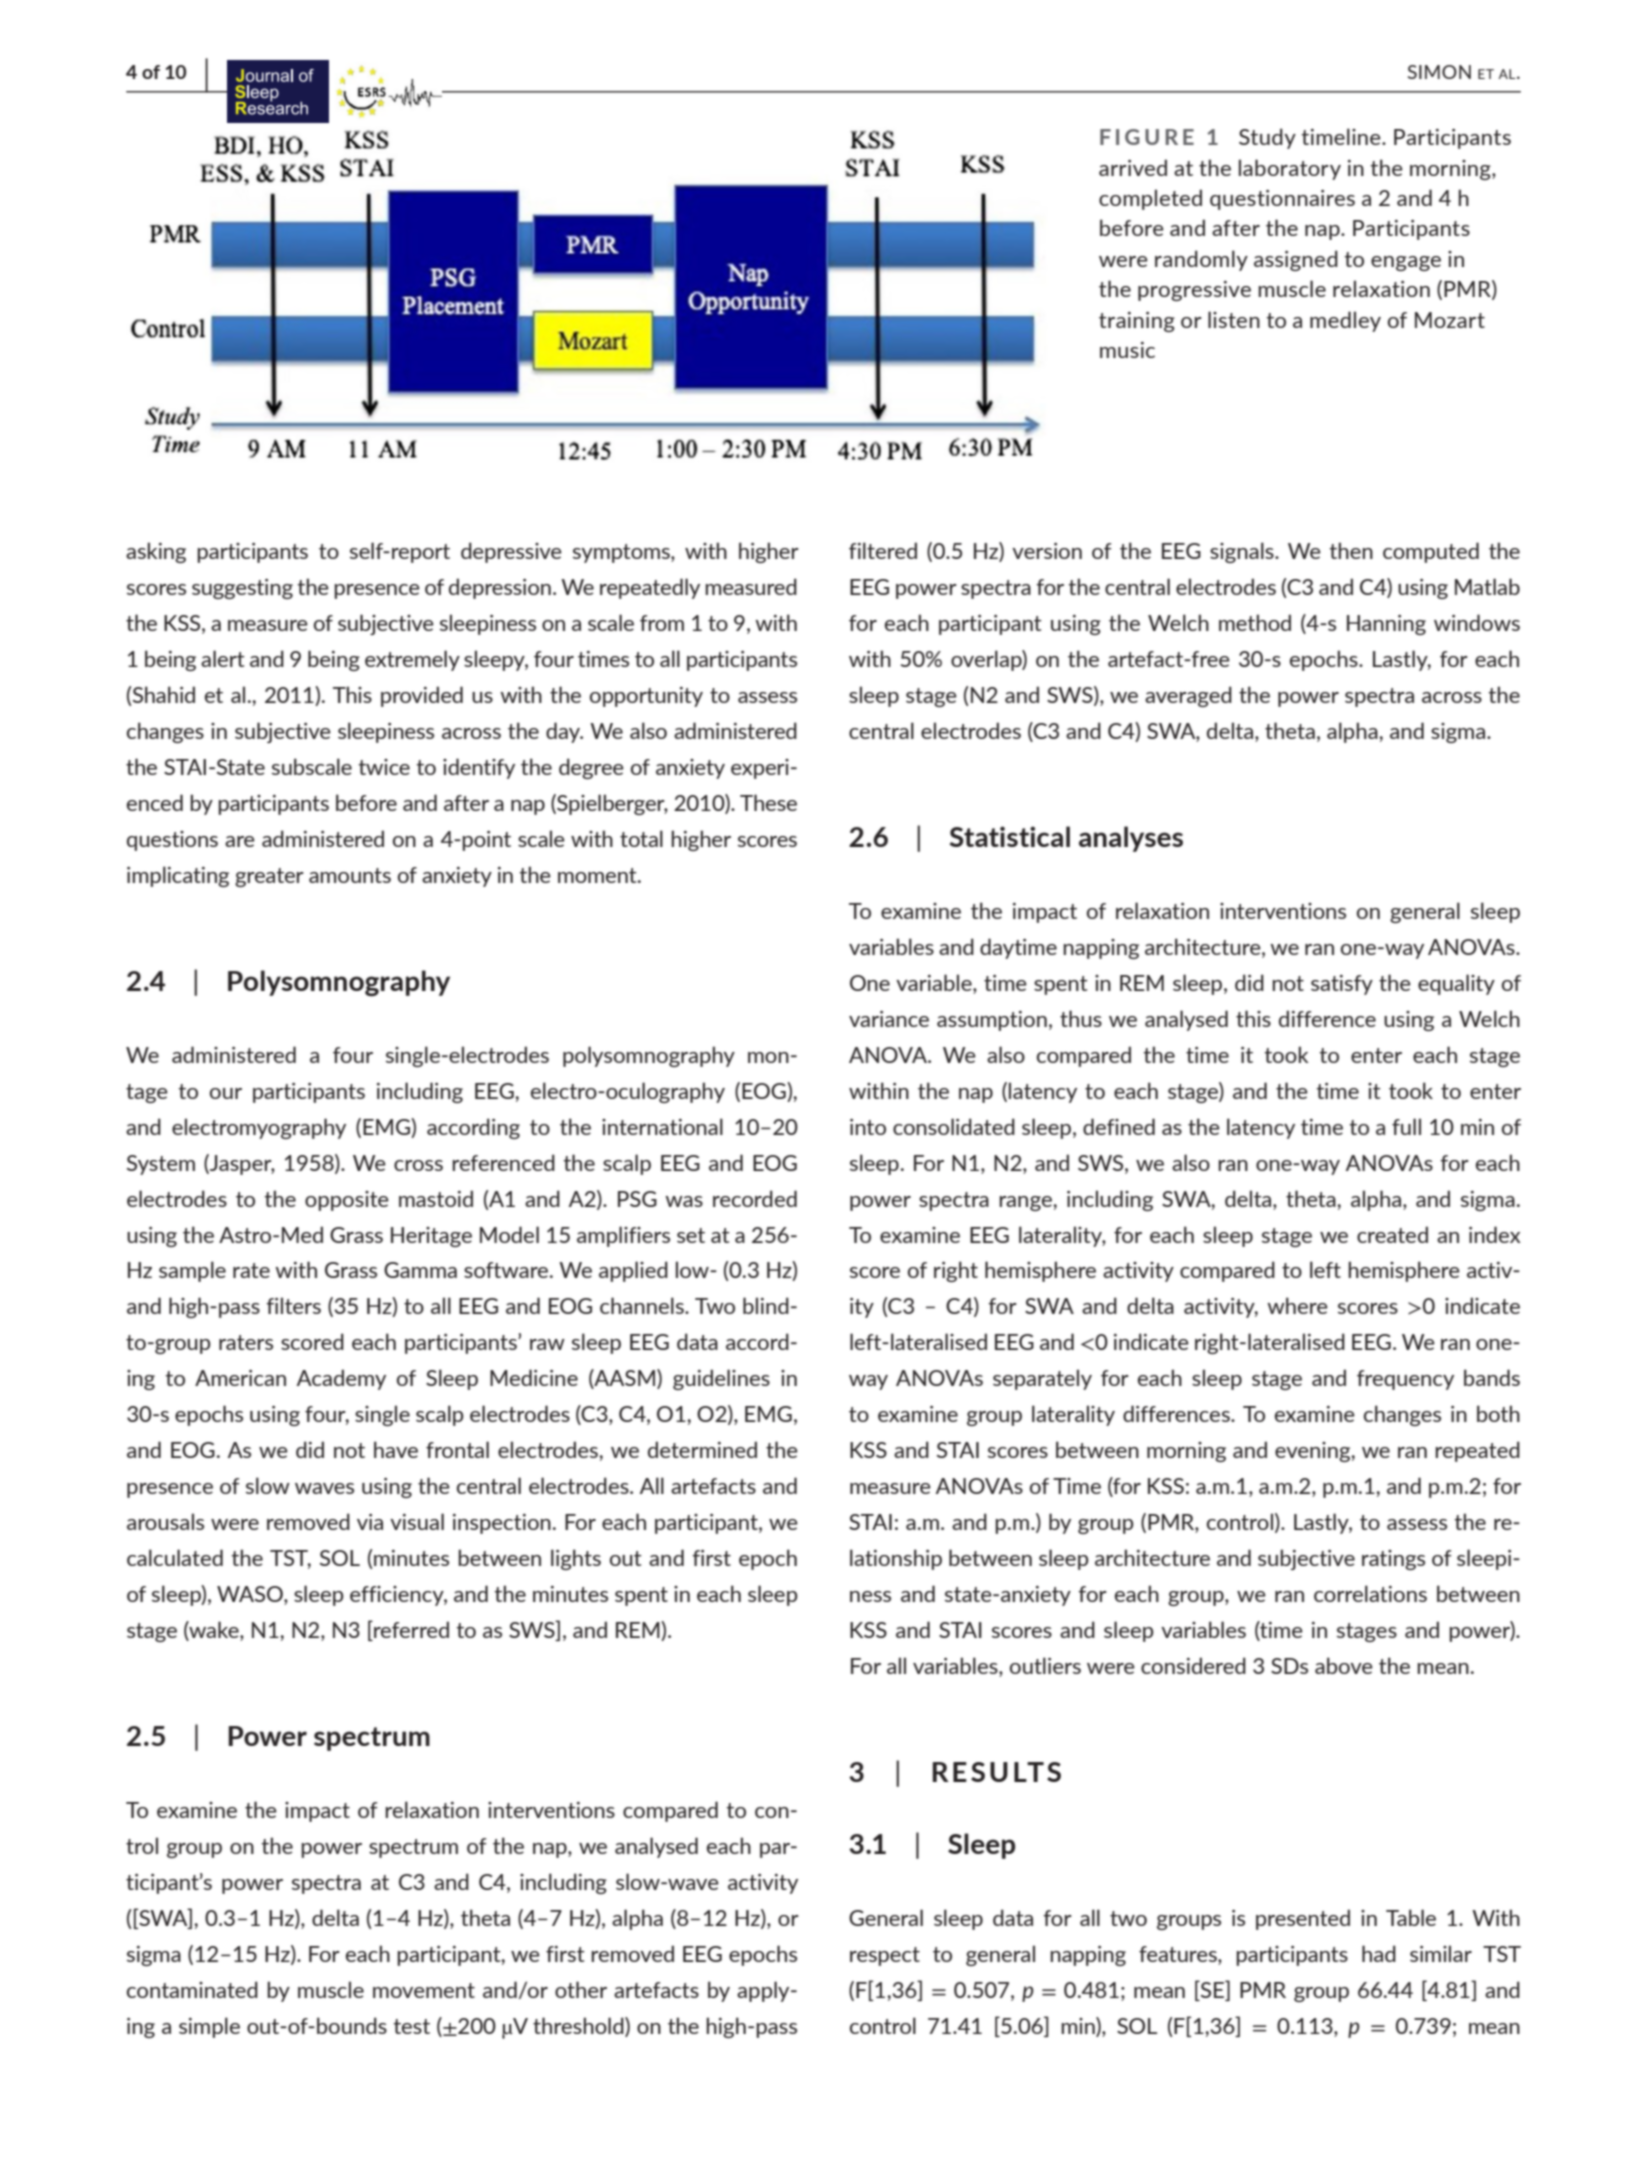 This screenshot has height=2165, width=1647. What do you see at coordinates (384, 767) in the screenshot?
I see `twice` at bounding box center [384, 767].
